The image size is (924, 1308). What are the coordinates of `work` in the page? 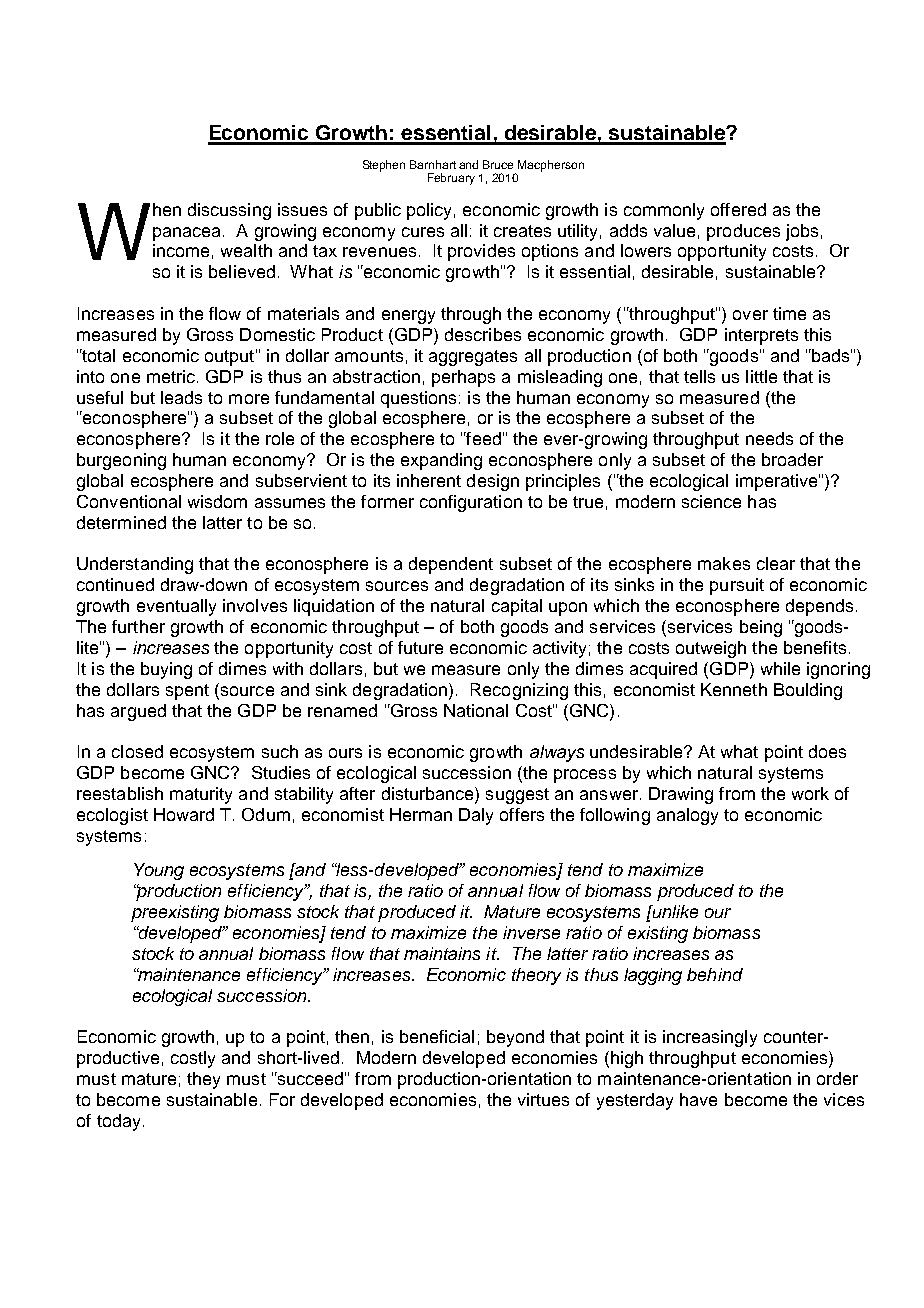 It's located at (810, 793).
